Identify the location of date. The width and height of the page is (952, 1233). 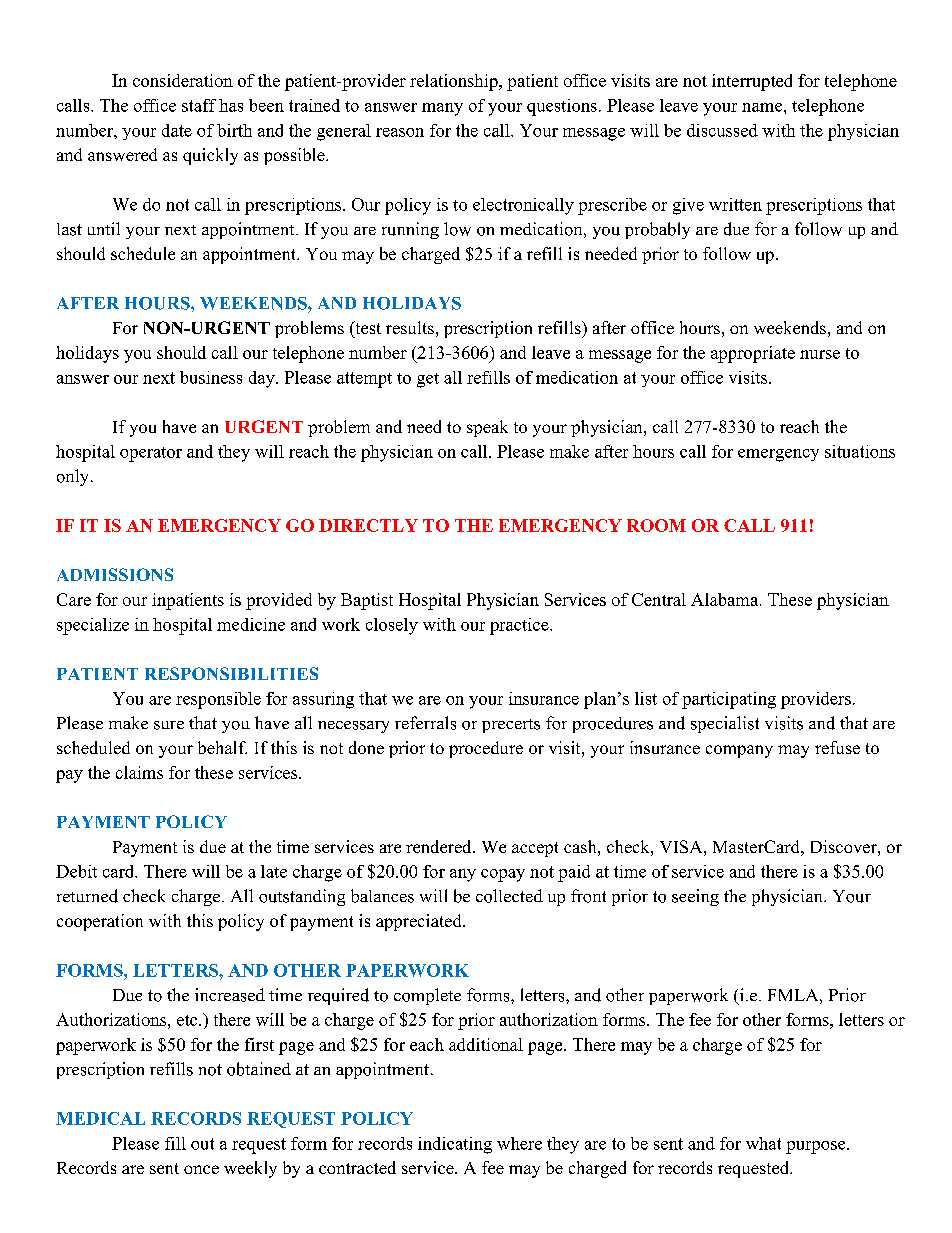
(177, 130).
